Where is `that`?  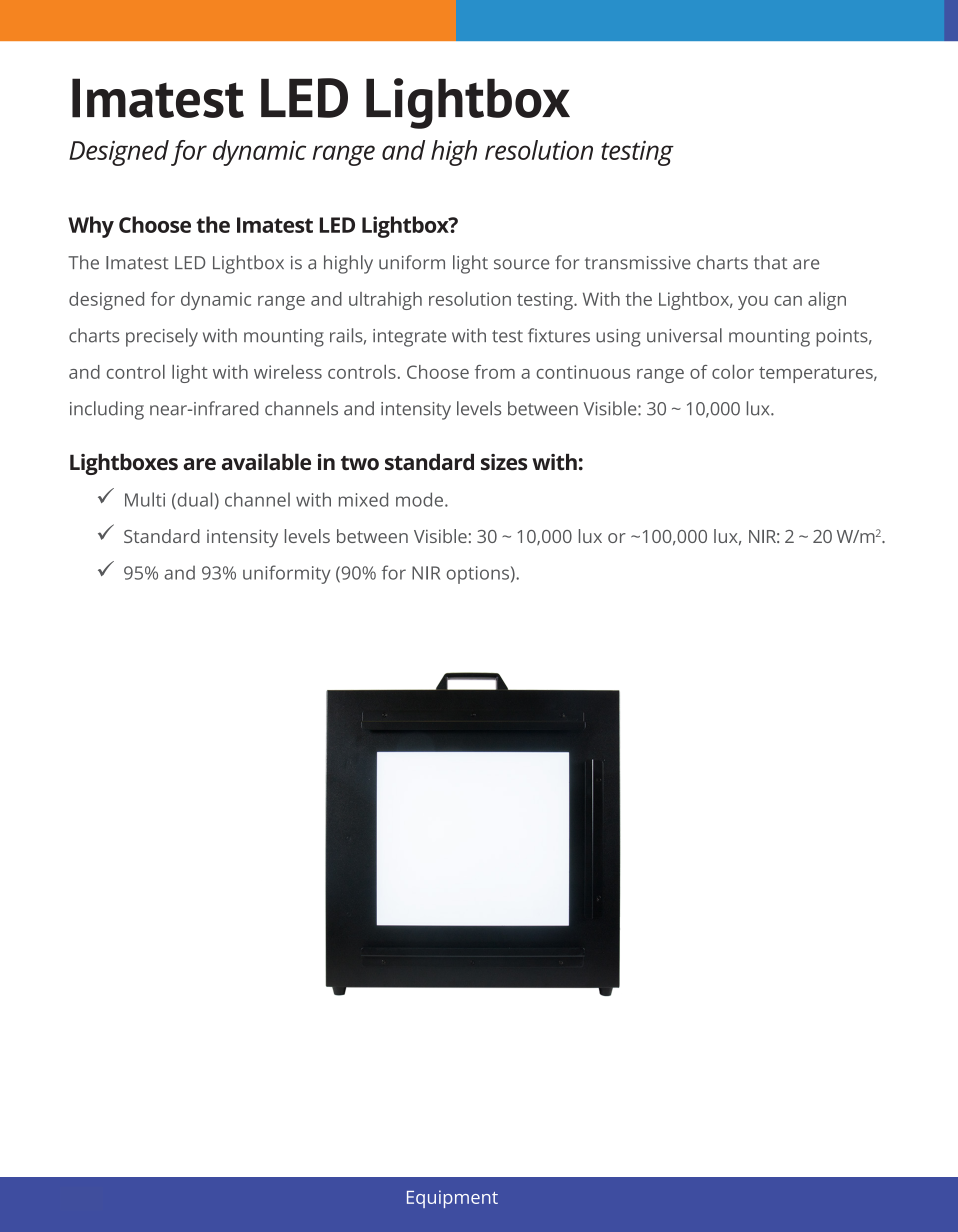
that is located at coordinates (770, 262).
